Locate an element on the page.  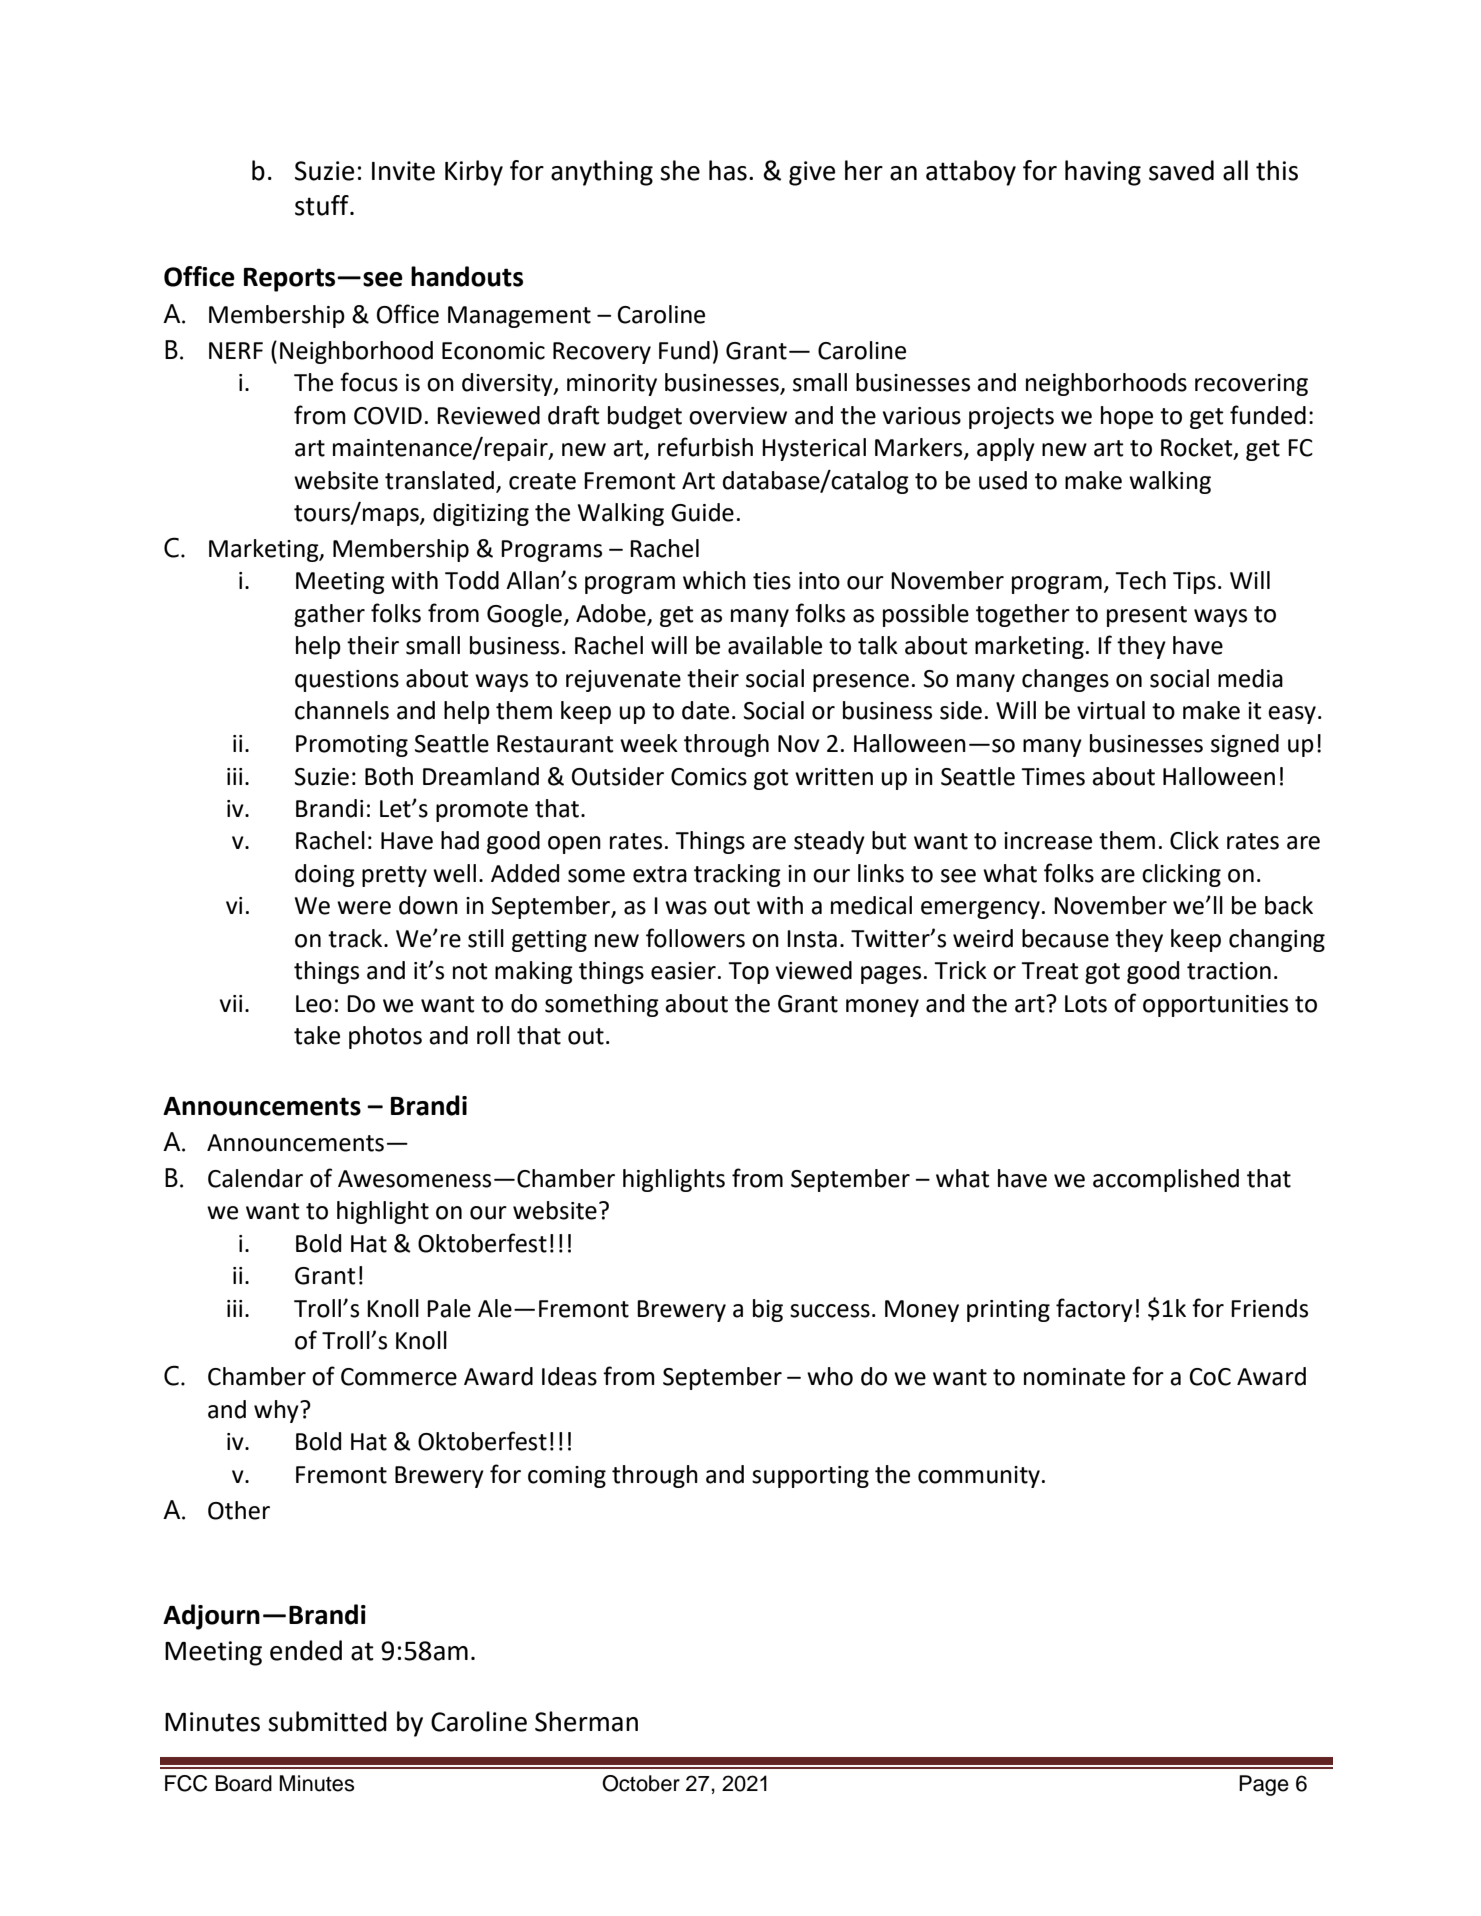
which is located at coordinates (714, 580).
